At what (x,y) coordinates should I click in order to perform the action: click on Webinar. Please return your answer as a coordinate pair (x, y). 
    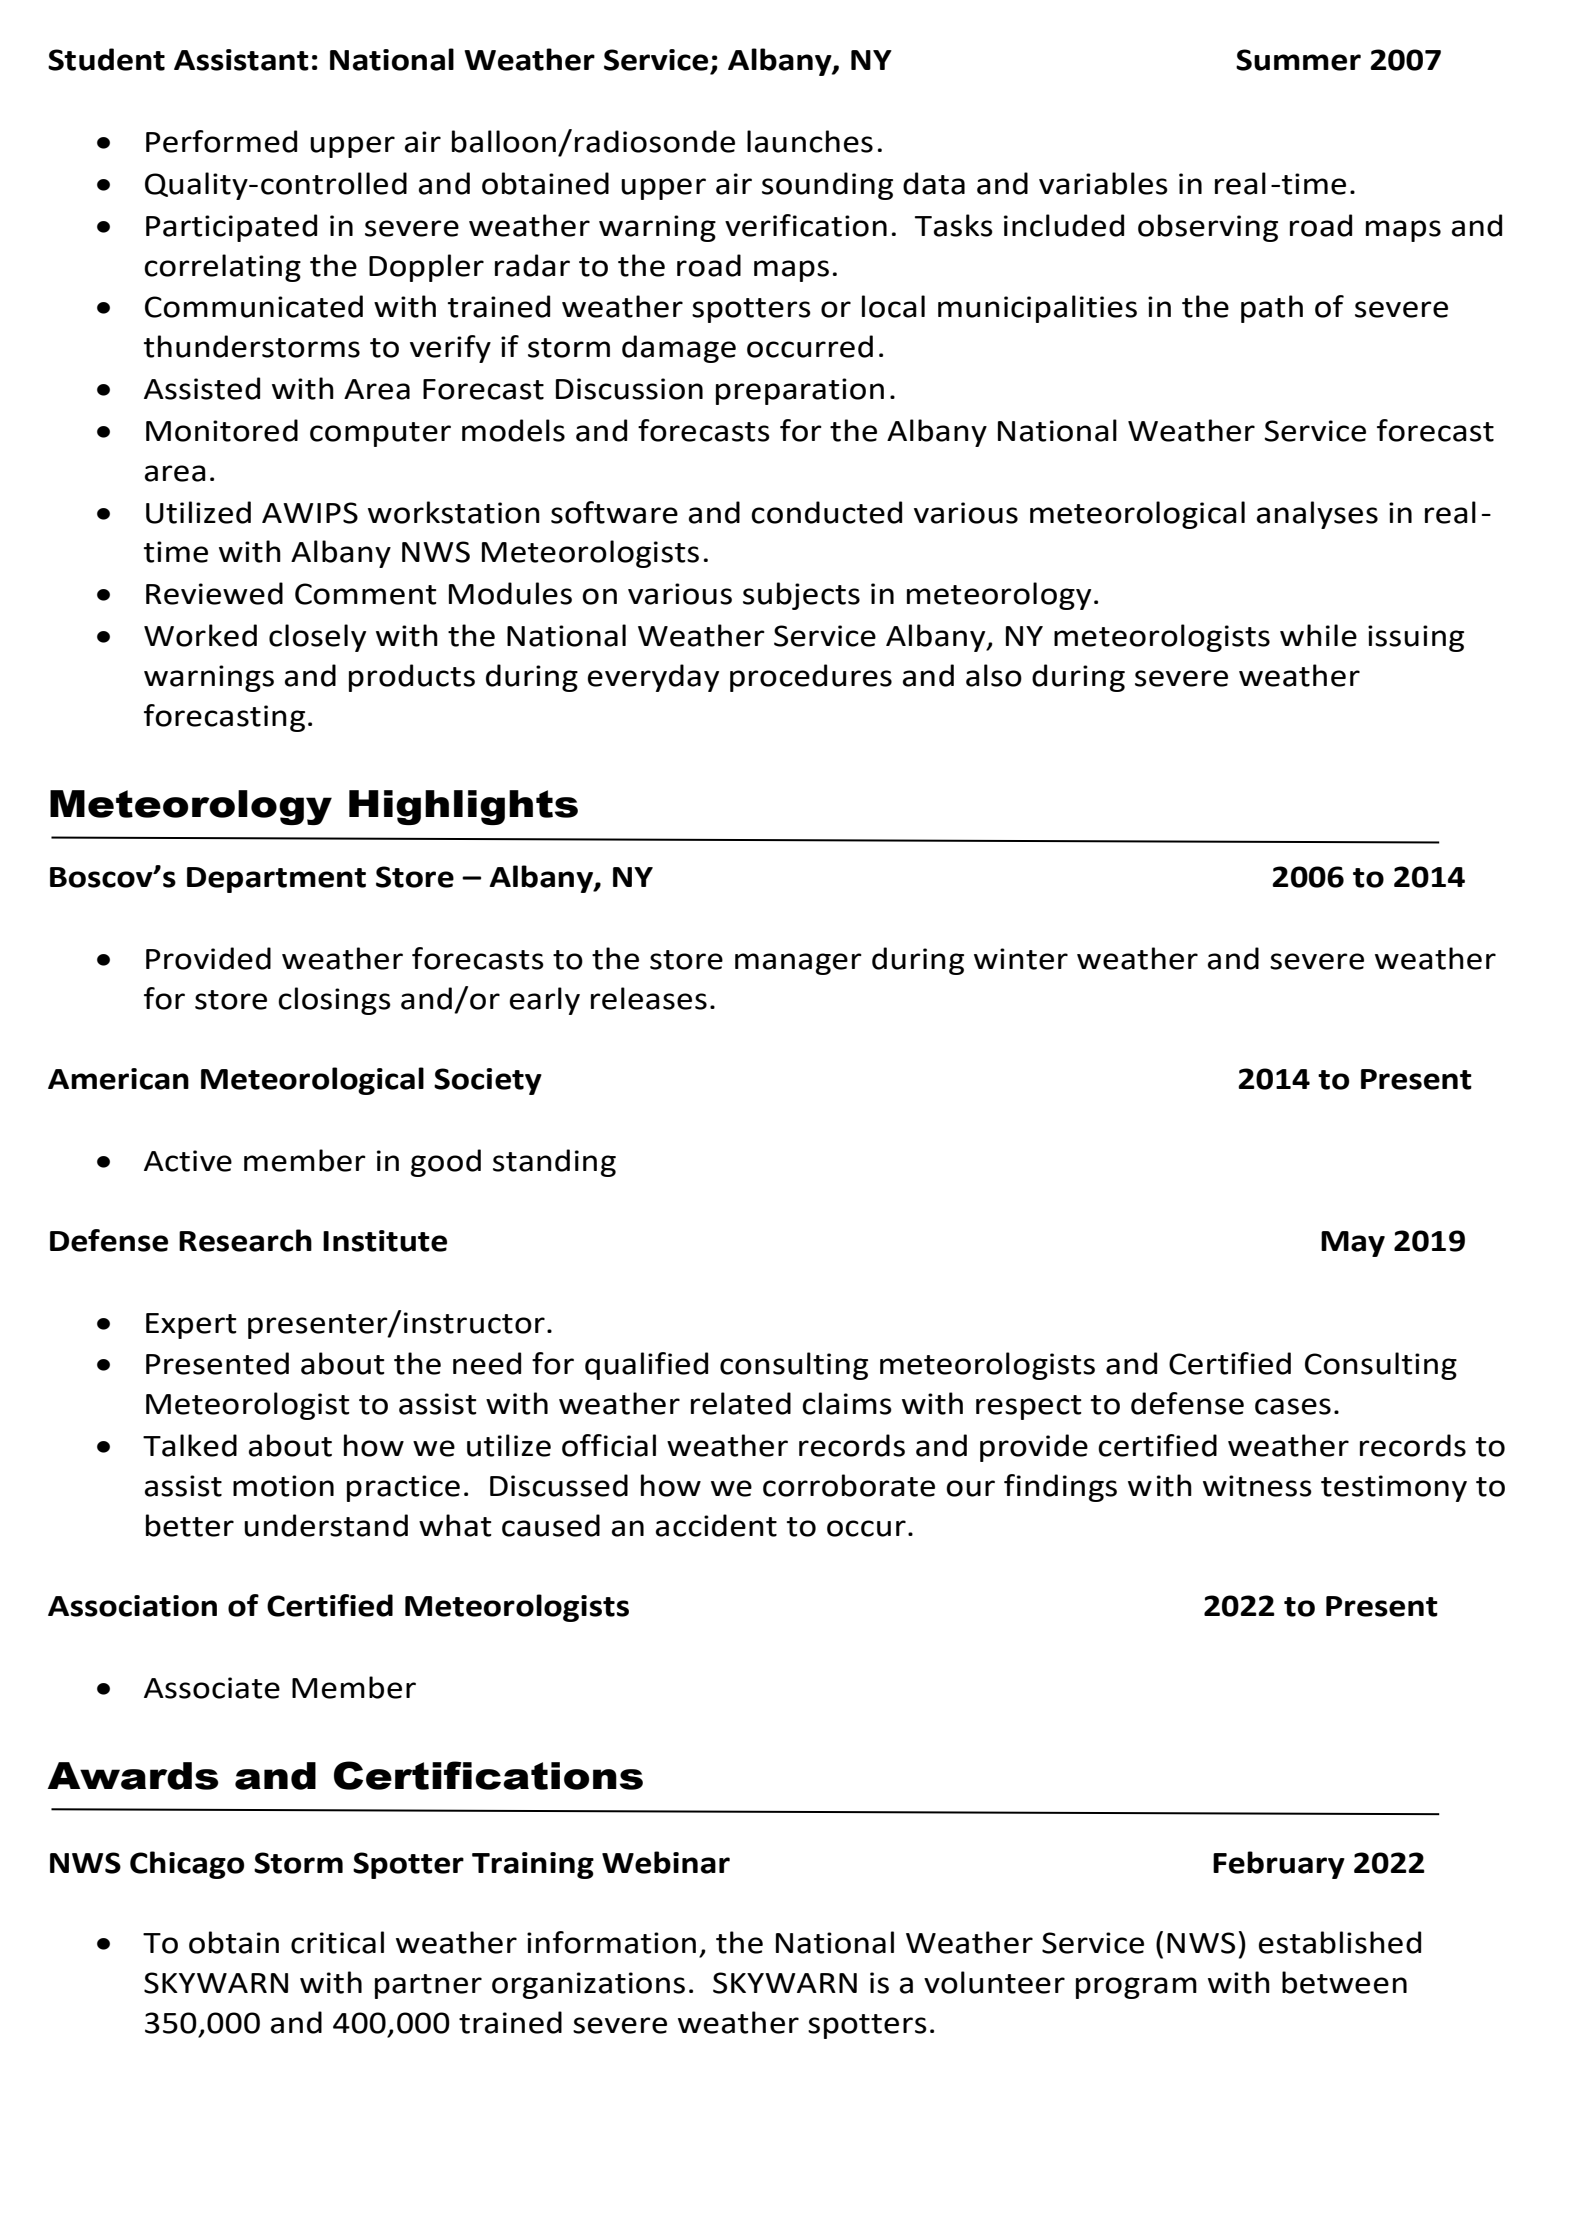
    Looking at the image, I should click on (666, 1862).
